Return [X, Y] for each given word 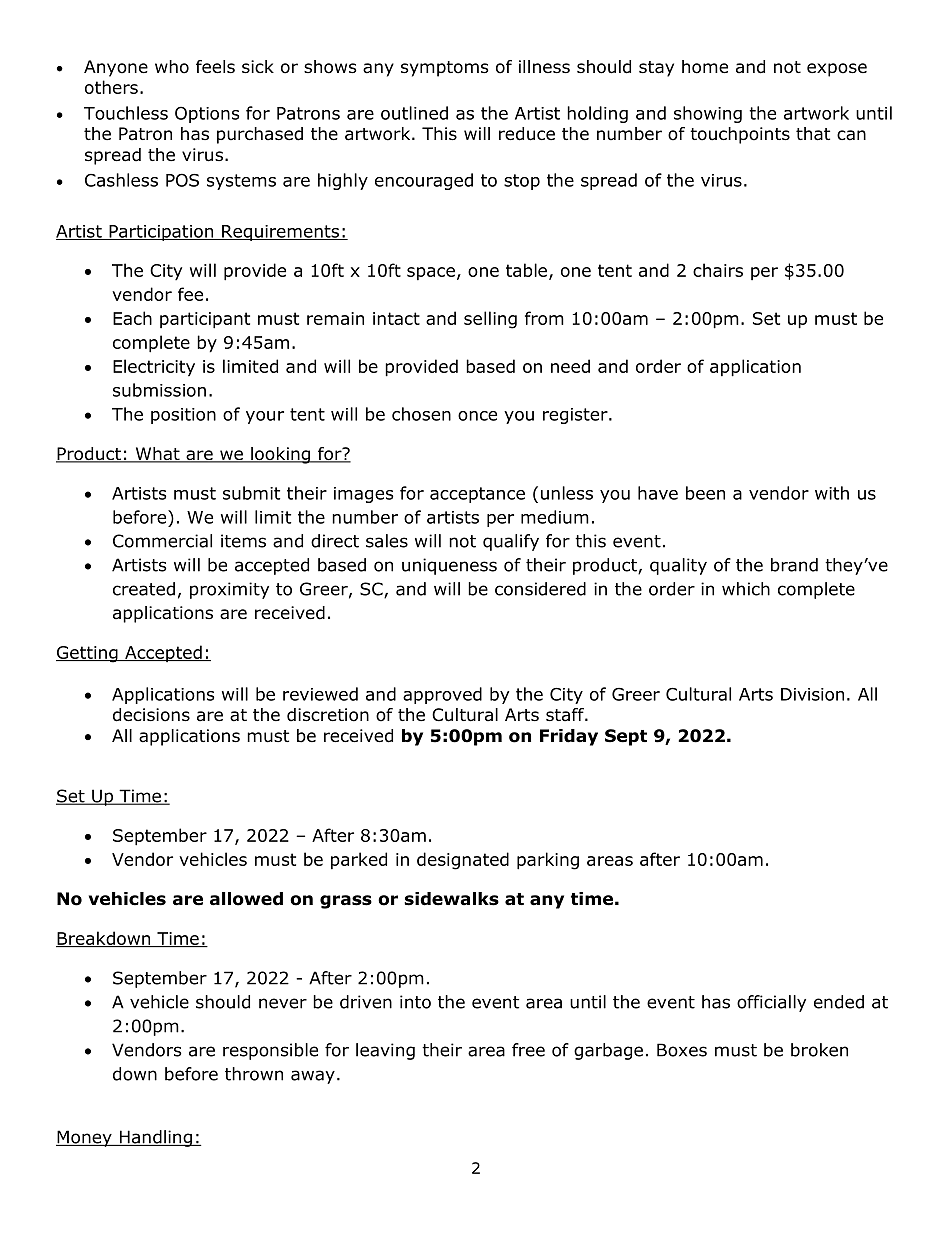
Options [207, 114]
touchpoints [740, 135]
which [746, 589]
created [144, 589]
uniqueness [449, 566]
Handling [155, 1138]
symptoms [445, 69]
